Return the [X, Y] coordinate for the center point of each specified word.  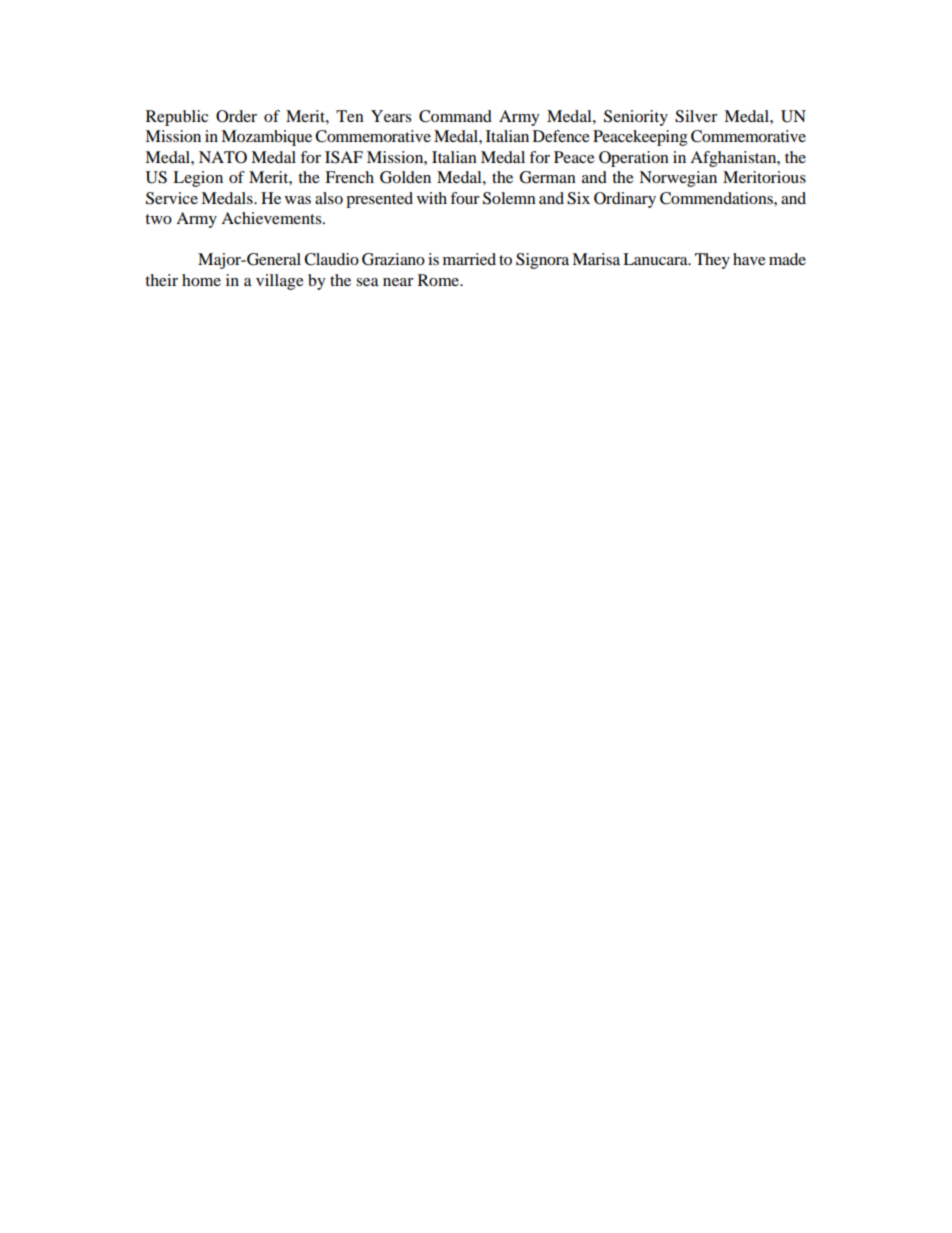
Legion [198, 179]
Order [236, 116]
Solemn [509, 198]
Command [455, 116]
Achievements [272, 218]
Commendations [717, 198]
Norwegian [678, 179]
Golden [405, 177]
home [201, 280]
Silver [696, 116]
